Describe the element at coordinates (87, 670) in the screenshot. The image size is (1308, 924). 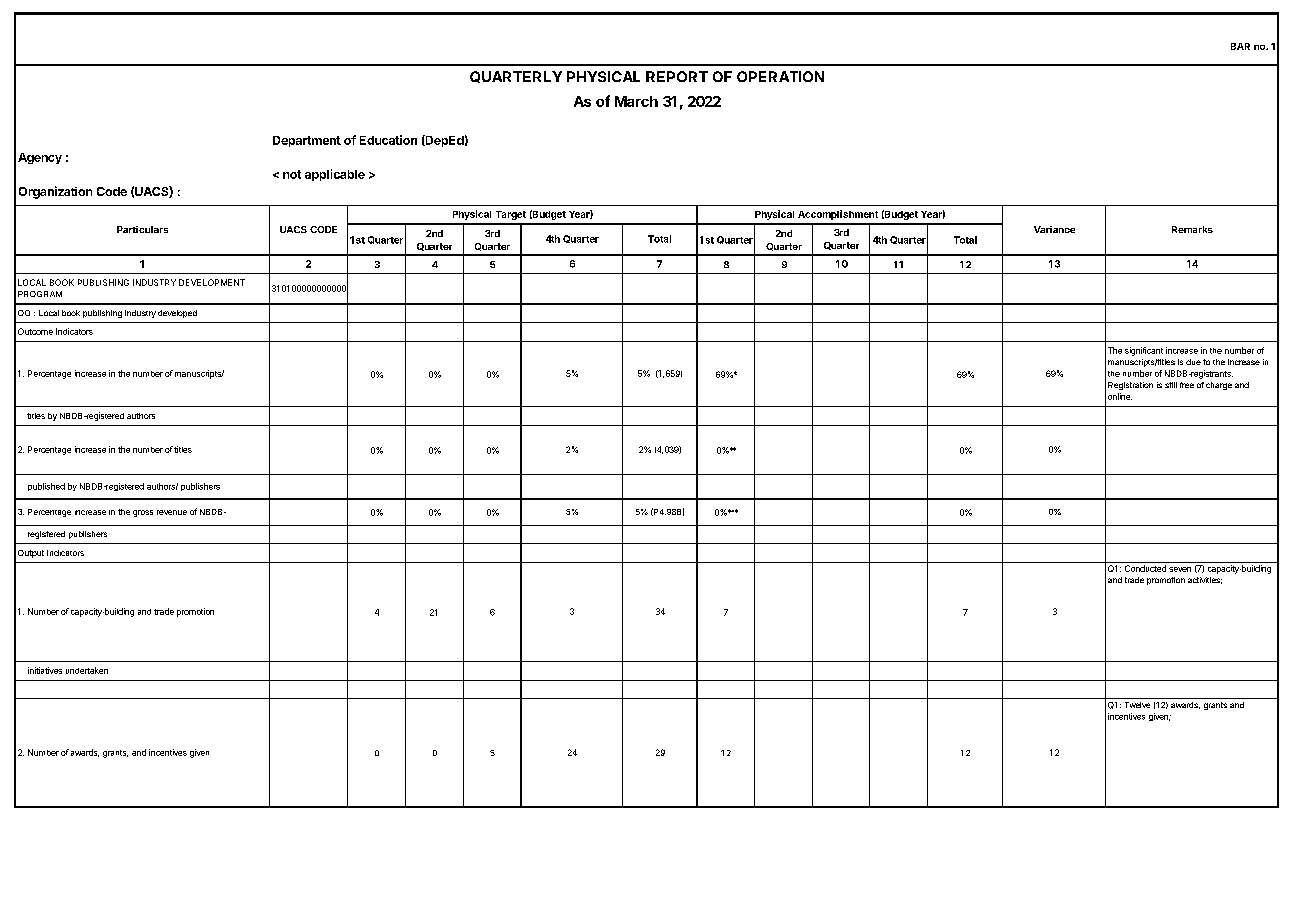
I see `undertaken` at that location.
